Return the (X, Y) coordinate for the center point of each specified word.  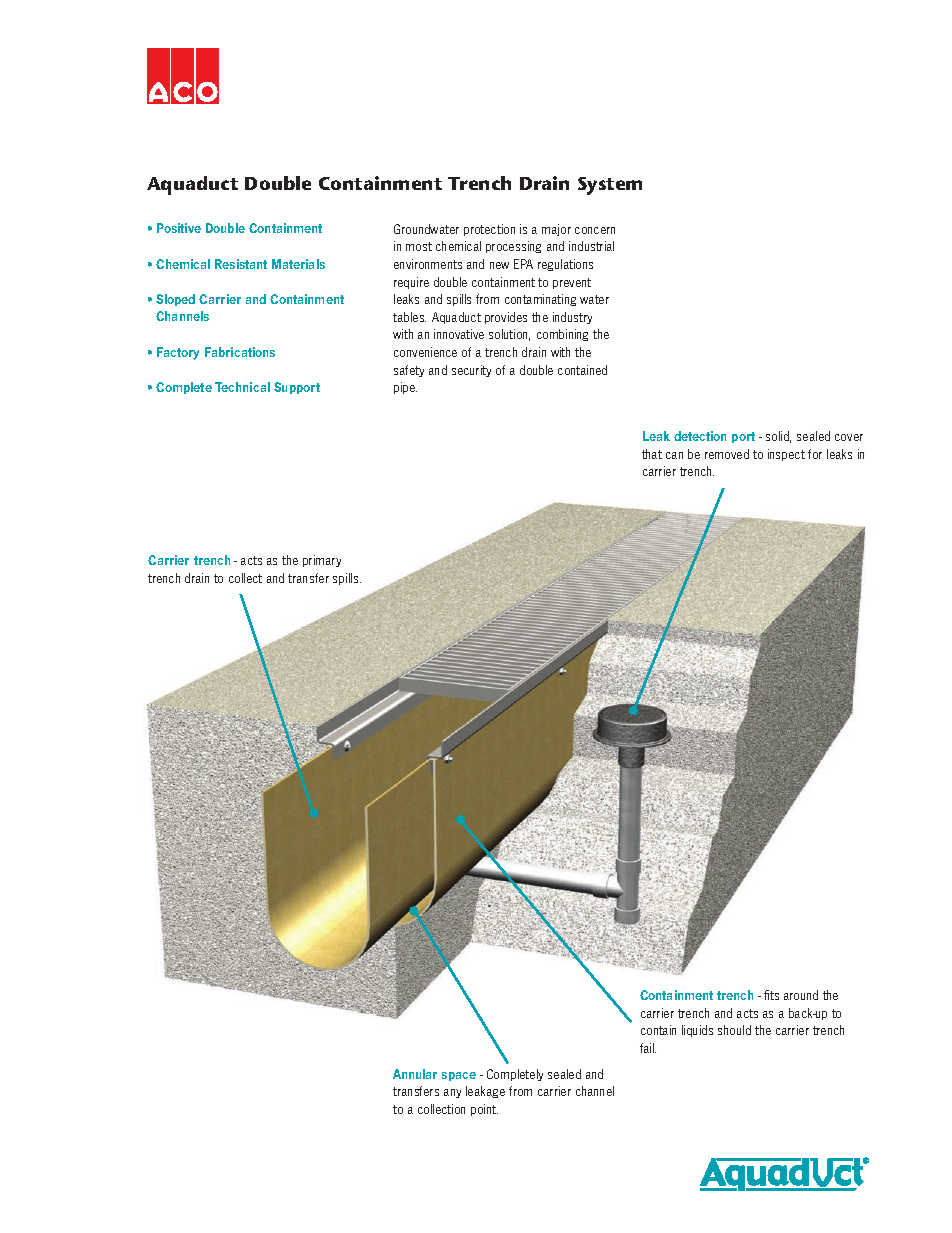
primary (322, 561)
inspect (786, 455)
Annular (415, 1074)
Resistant (241, 264)
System (610, 186)
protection (489, 230)
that (652, 454)
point (484, 1110)
